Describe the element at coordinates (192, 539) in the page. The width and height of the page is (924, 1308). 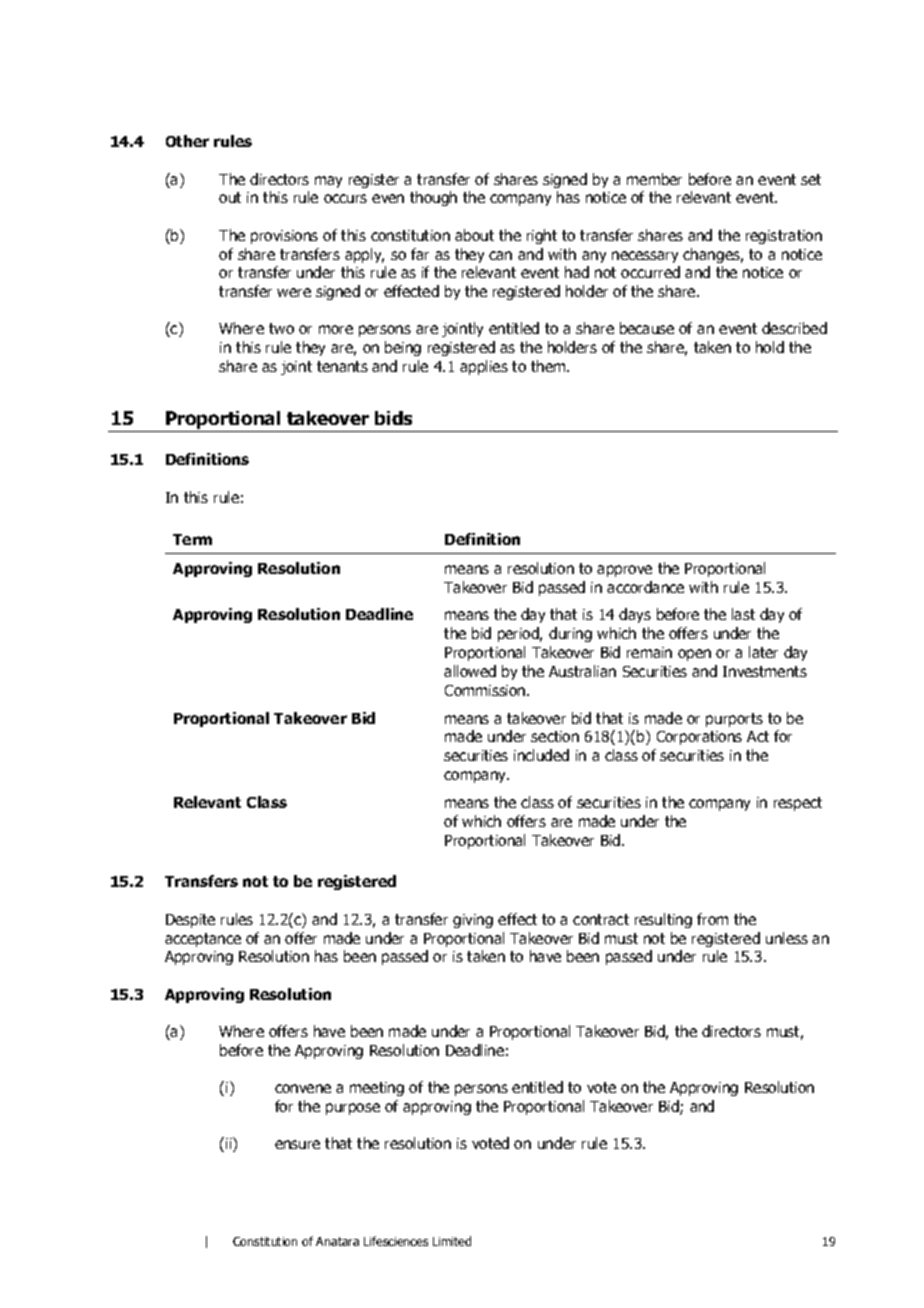
I see `Term` at that location.
